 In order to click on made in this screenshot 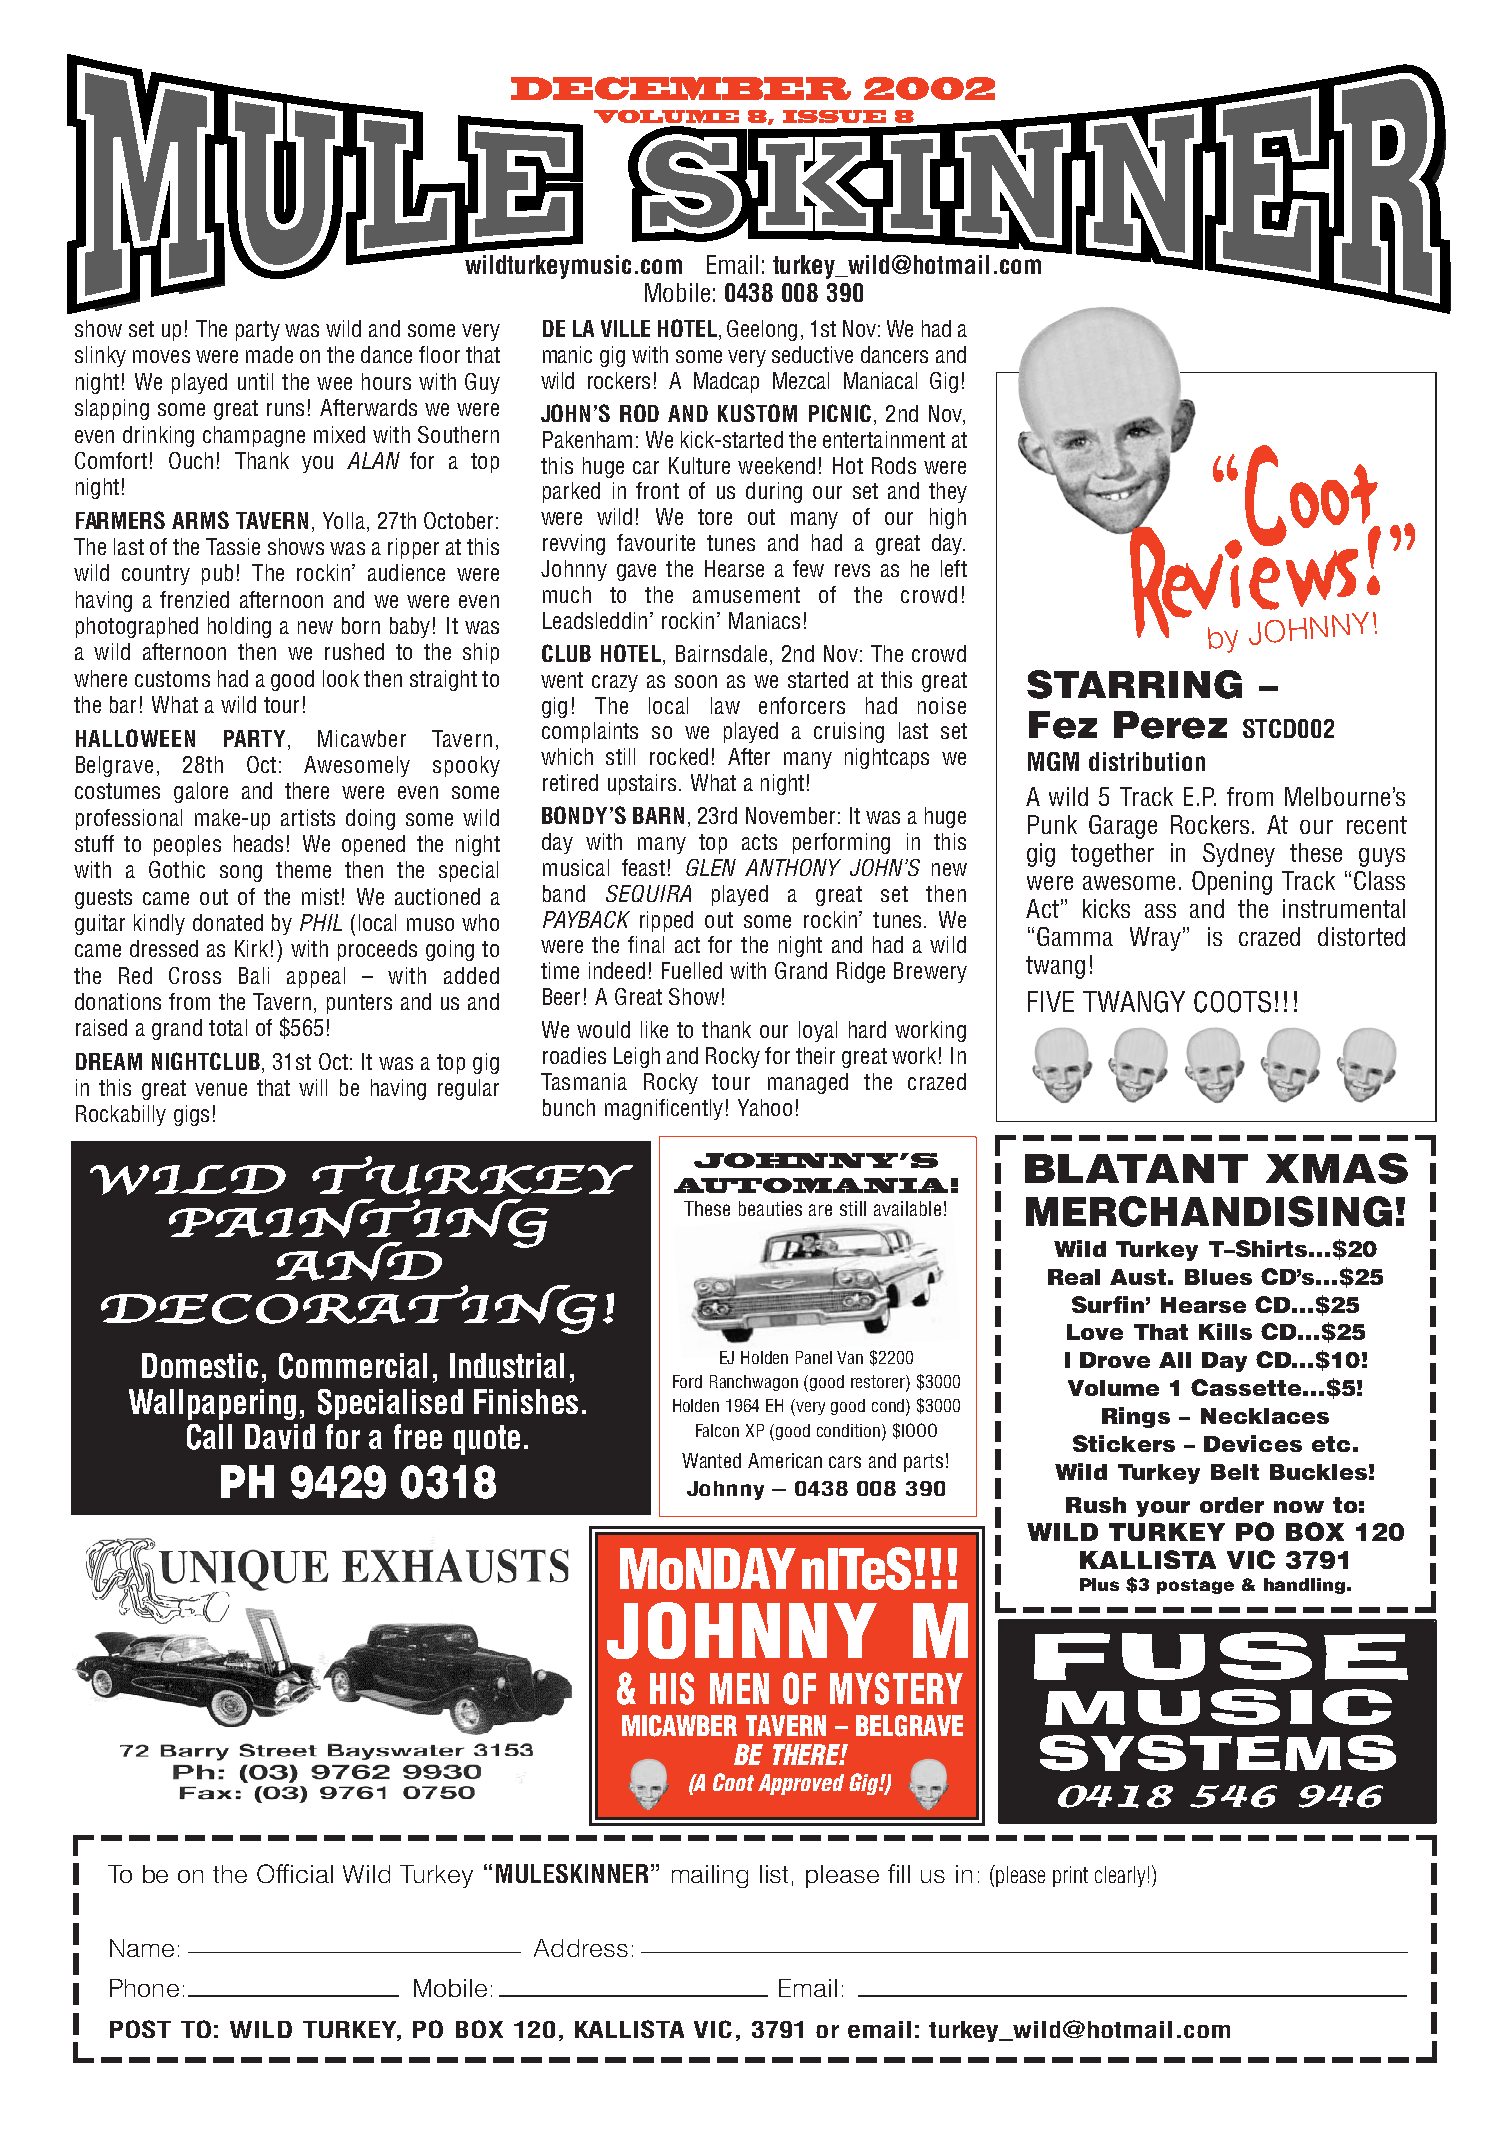, I will do `click(269, 354)`.
